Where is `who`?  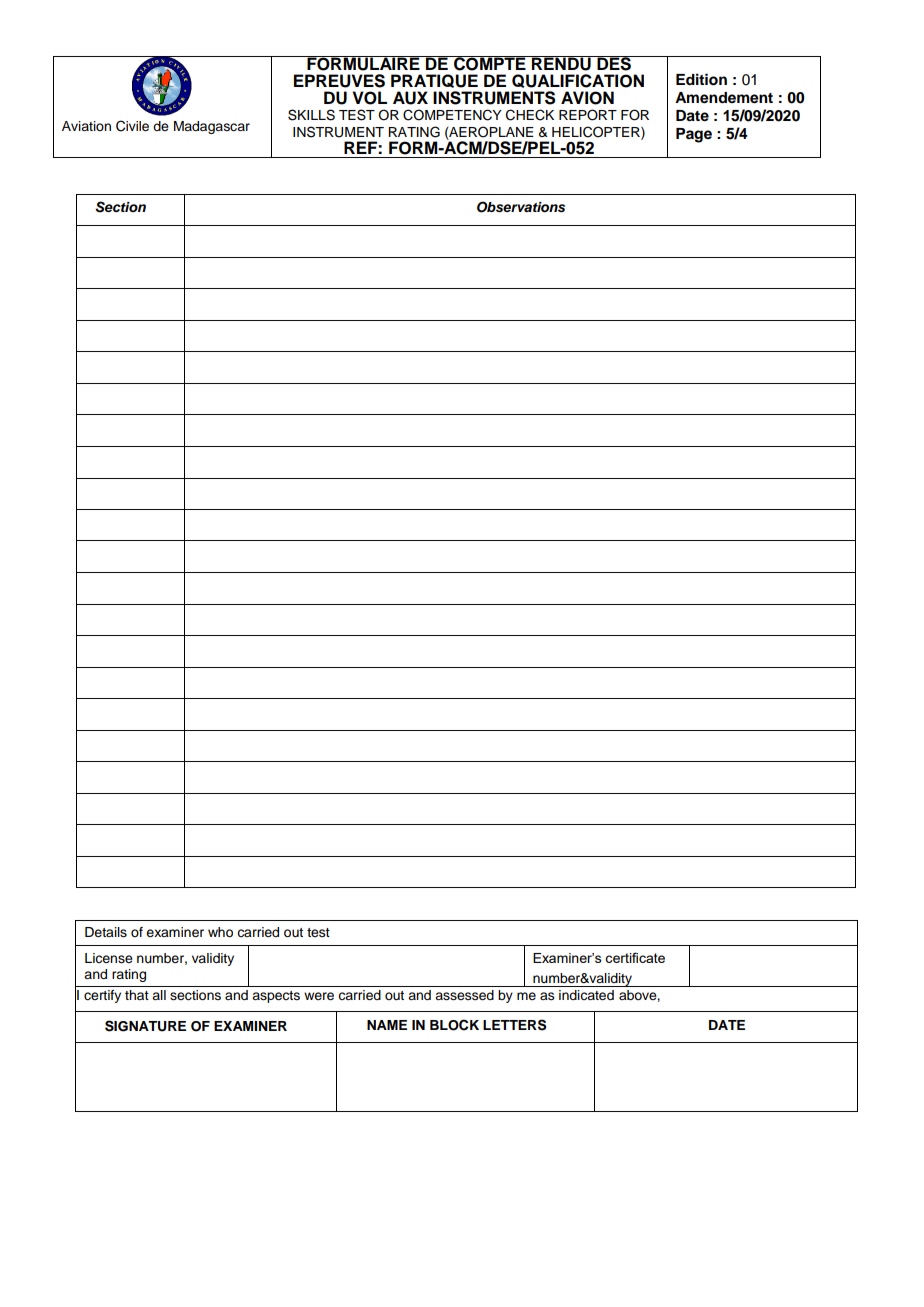 who is located at coordinates (220, 932).
